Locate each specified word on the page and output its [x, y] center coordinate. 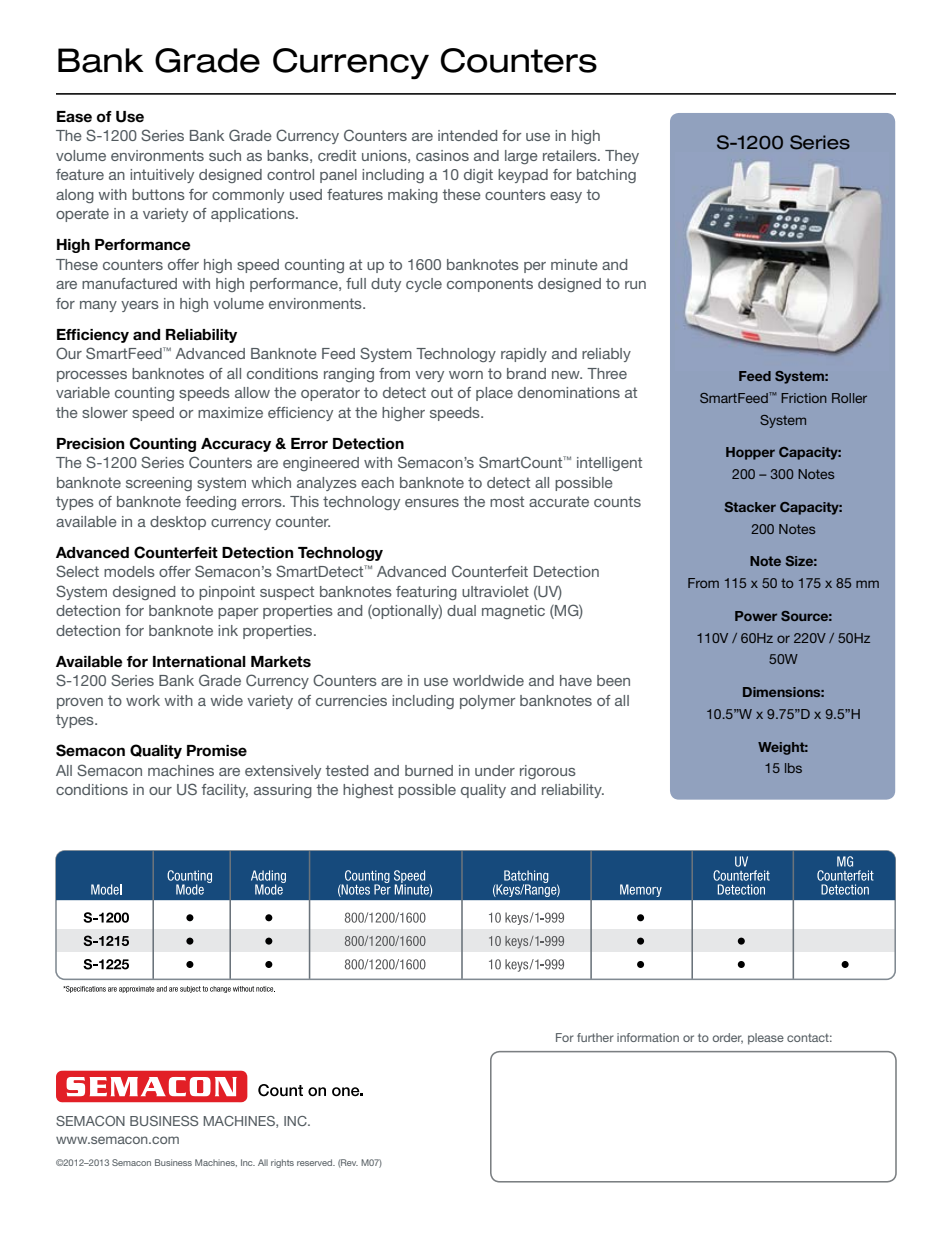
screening [159, 484]
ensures [432, 503]
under [495, 770]
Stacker [750, 507]
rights [282, 1163]
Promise [217, 751]
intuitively [162, 176]
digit [478, 176]
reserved [316, 1162]
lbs [793, 768]
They [622, 157]
